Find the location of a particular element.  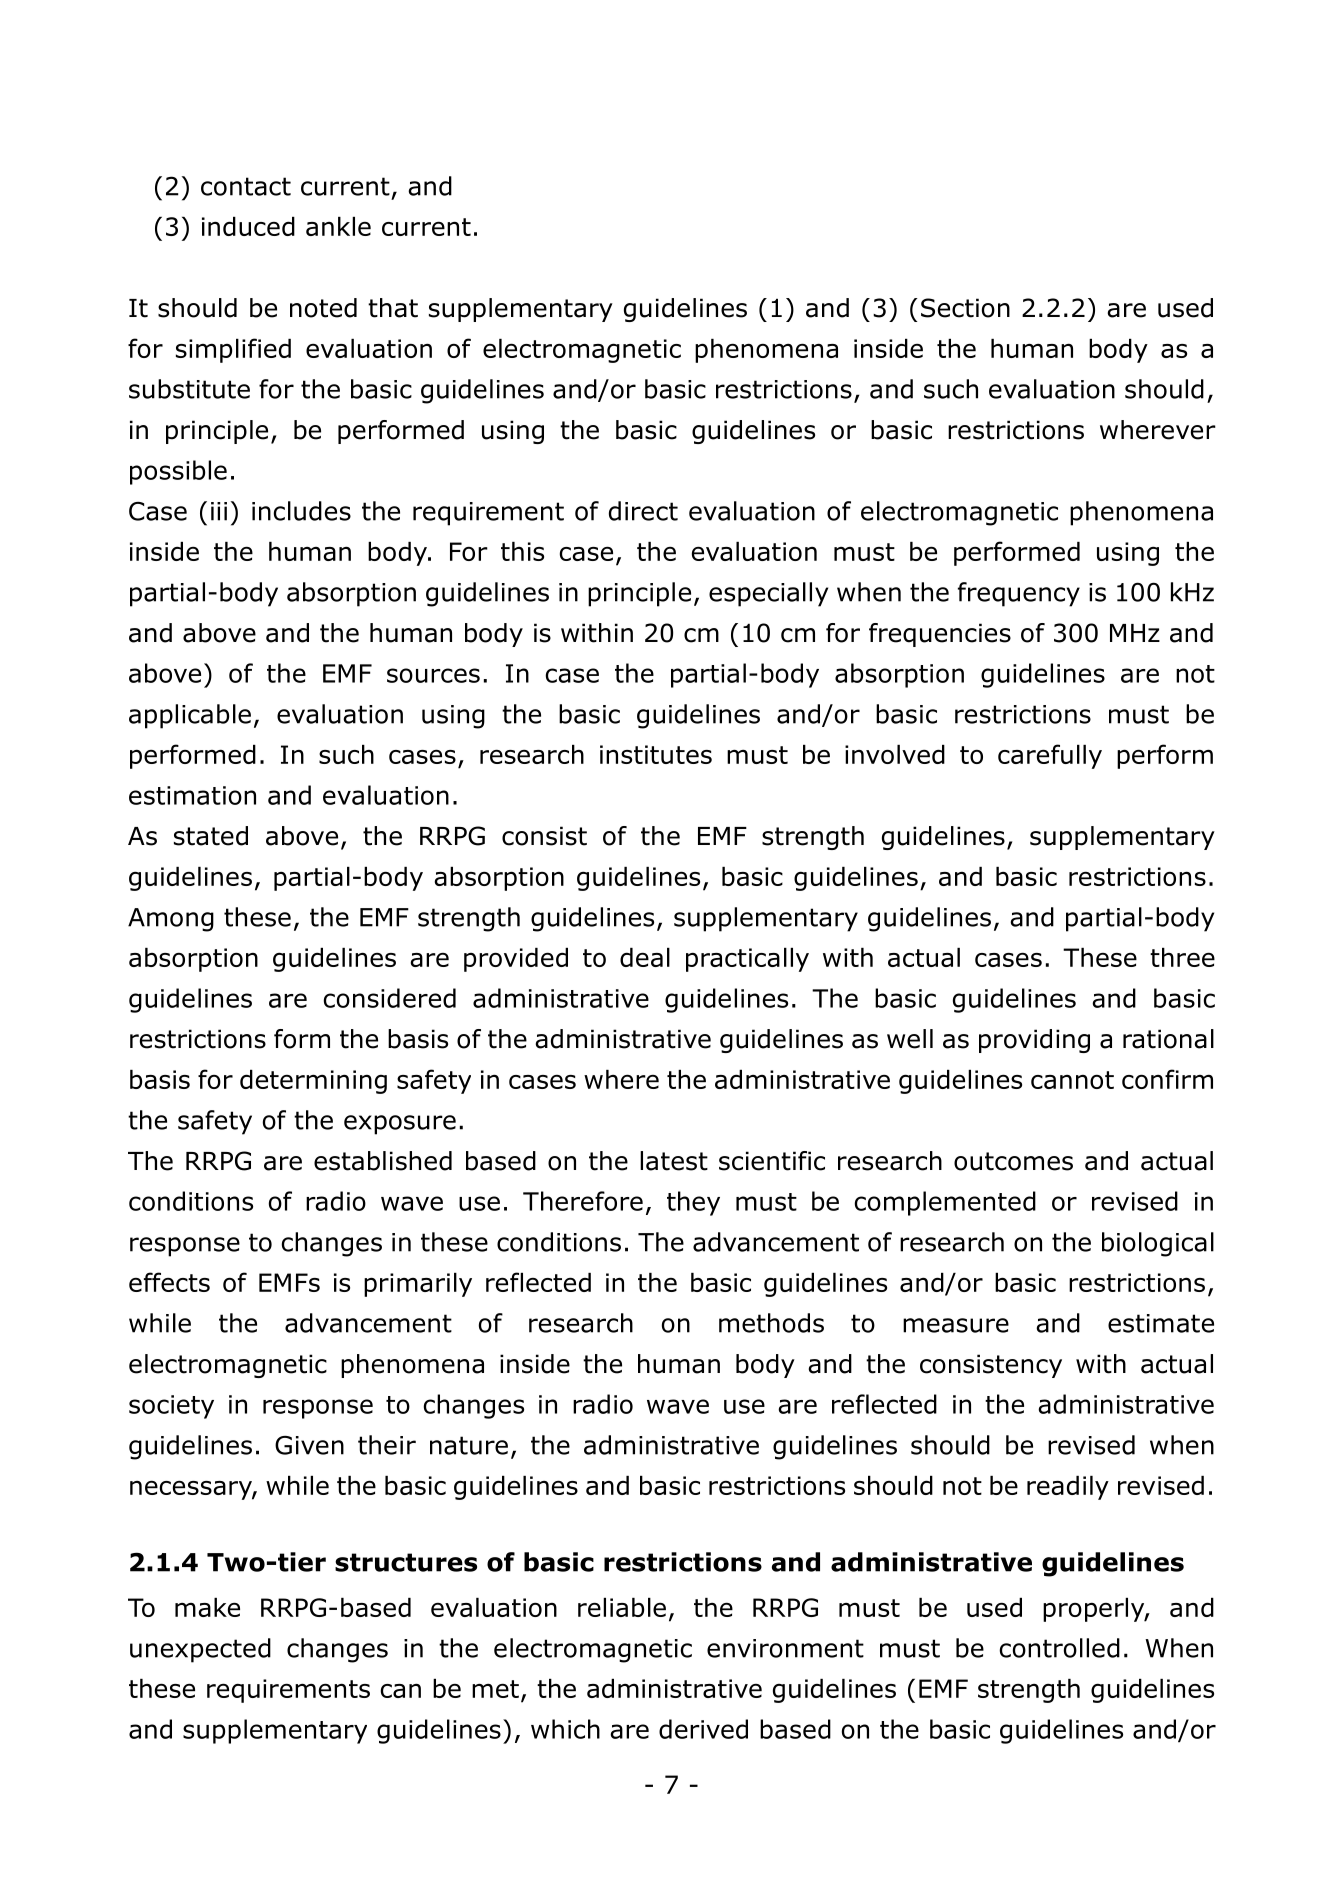

that is located at coordinates (393, 308).
